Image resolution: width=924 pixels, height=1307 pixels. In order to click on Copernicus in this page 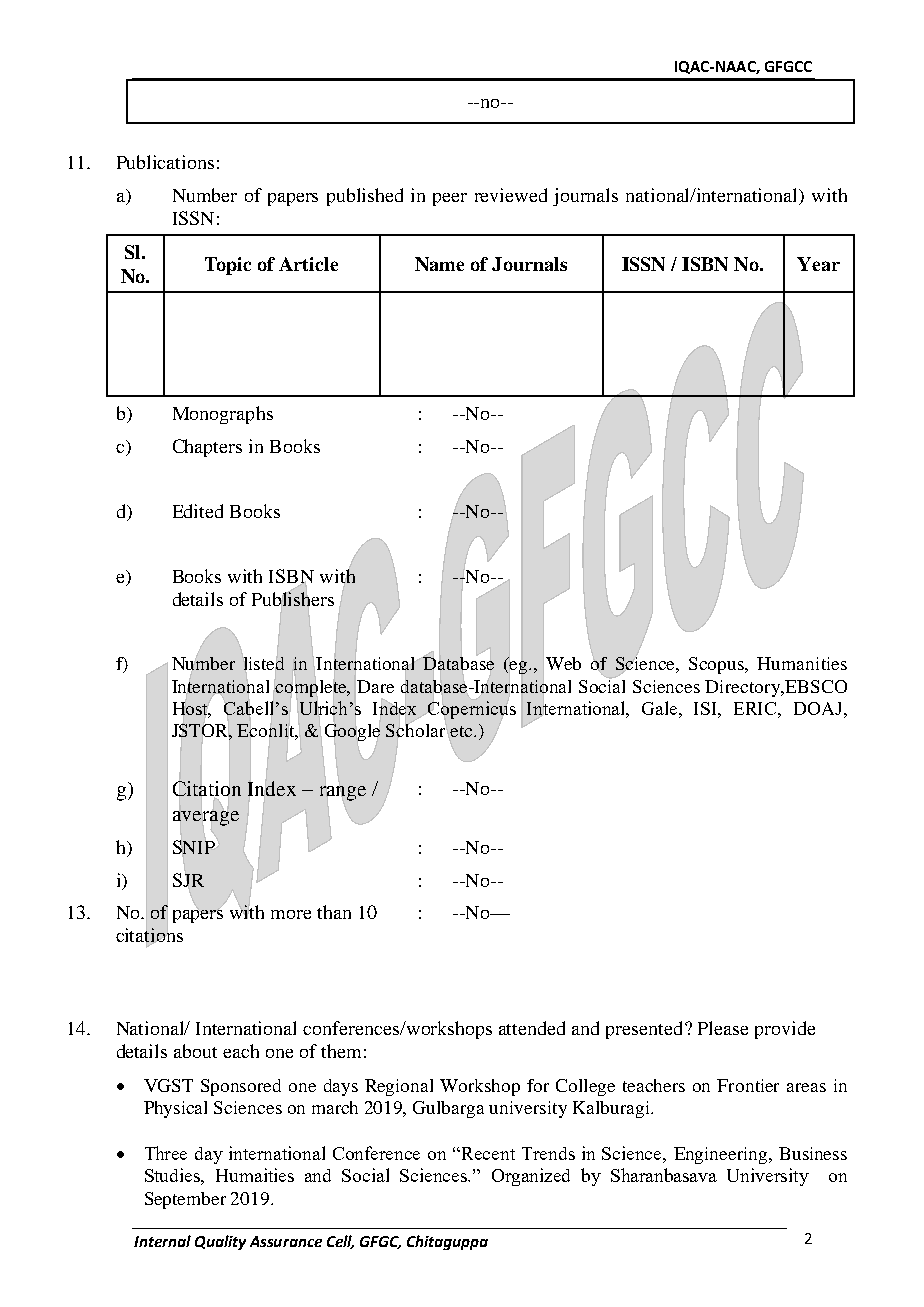, I will do `click(472, 710)`.
